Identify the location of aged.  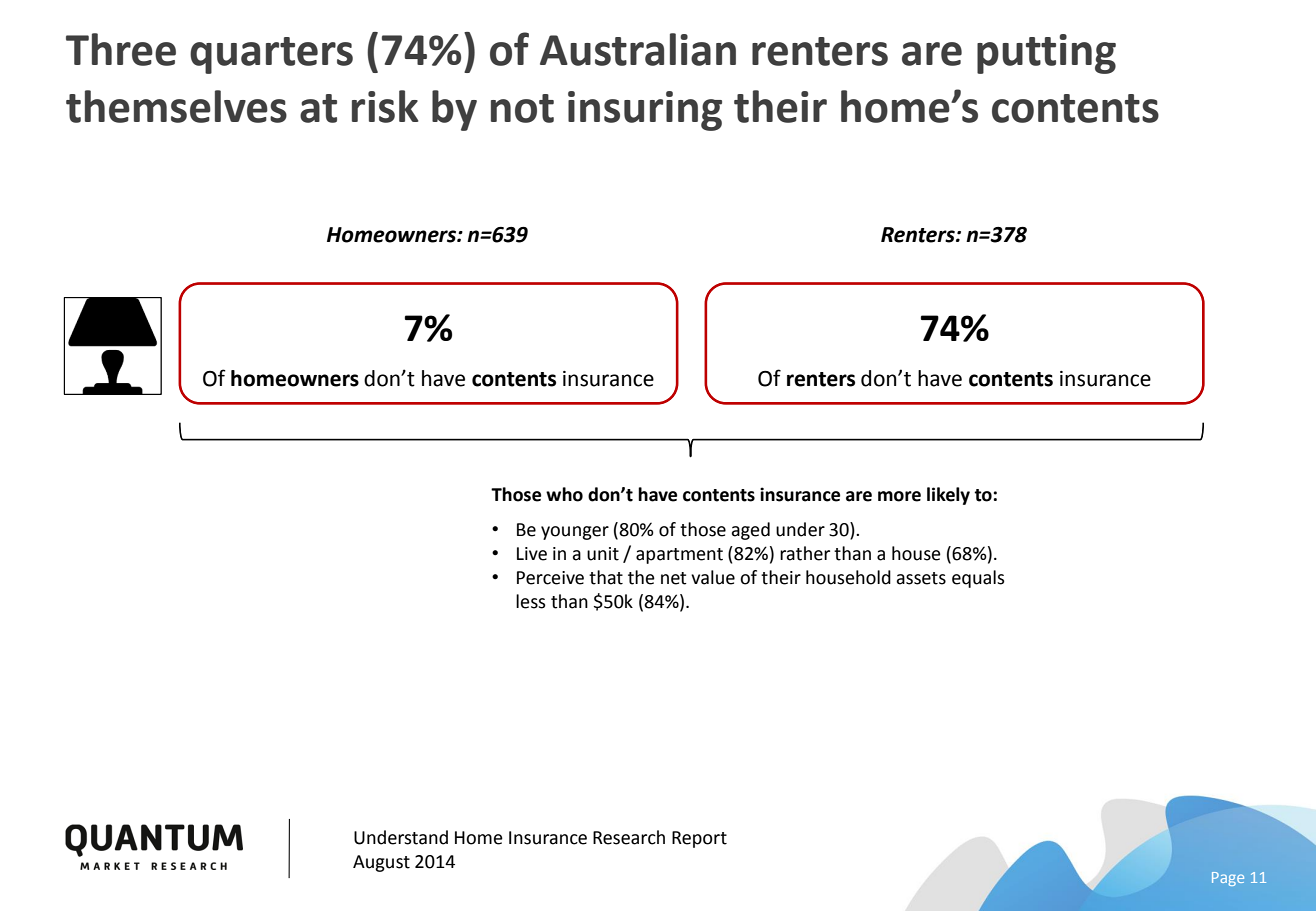
(750, 531).
